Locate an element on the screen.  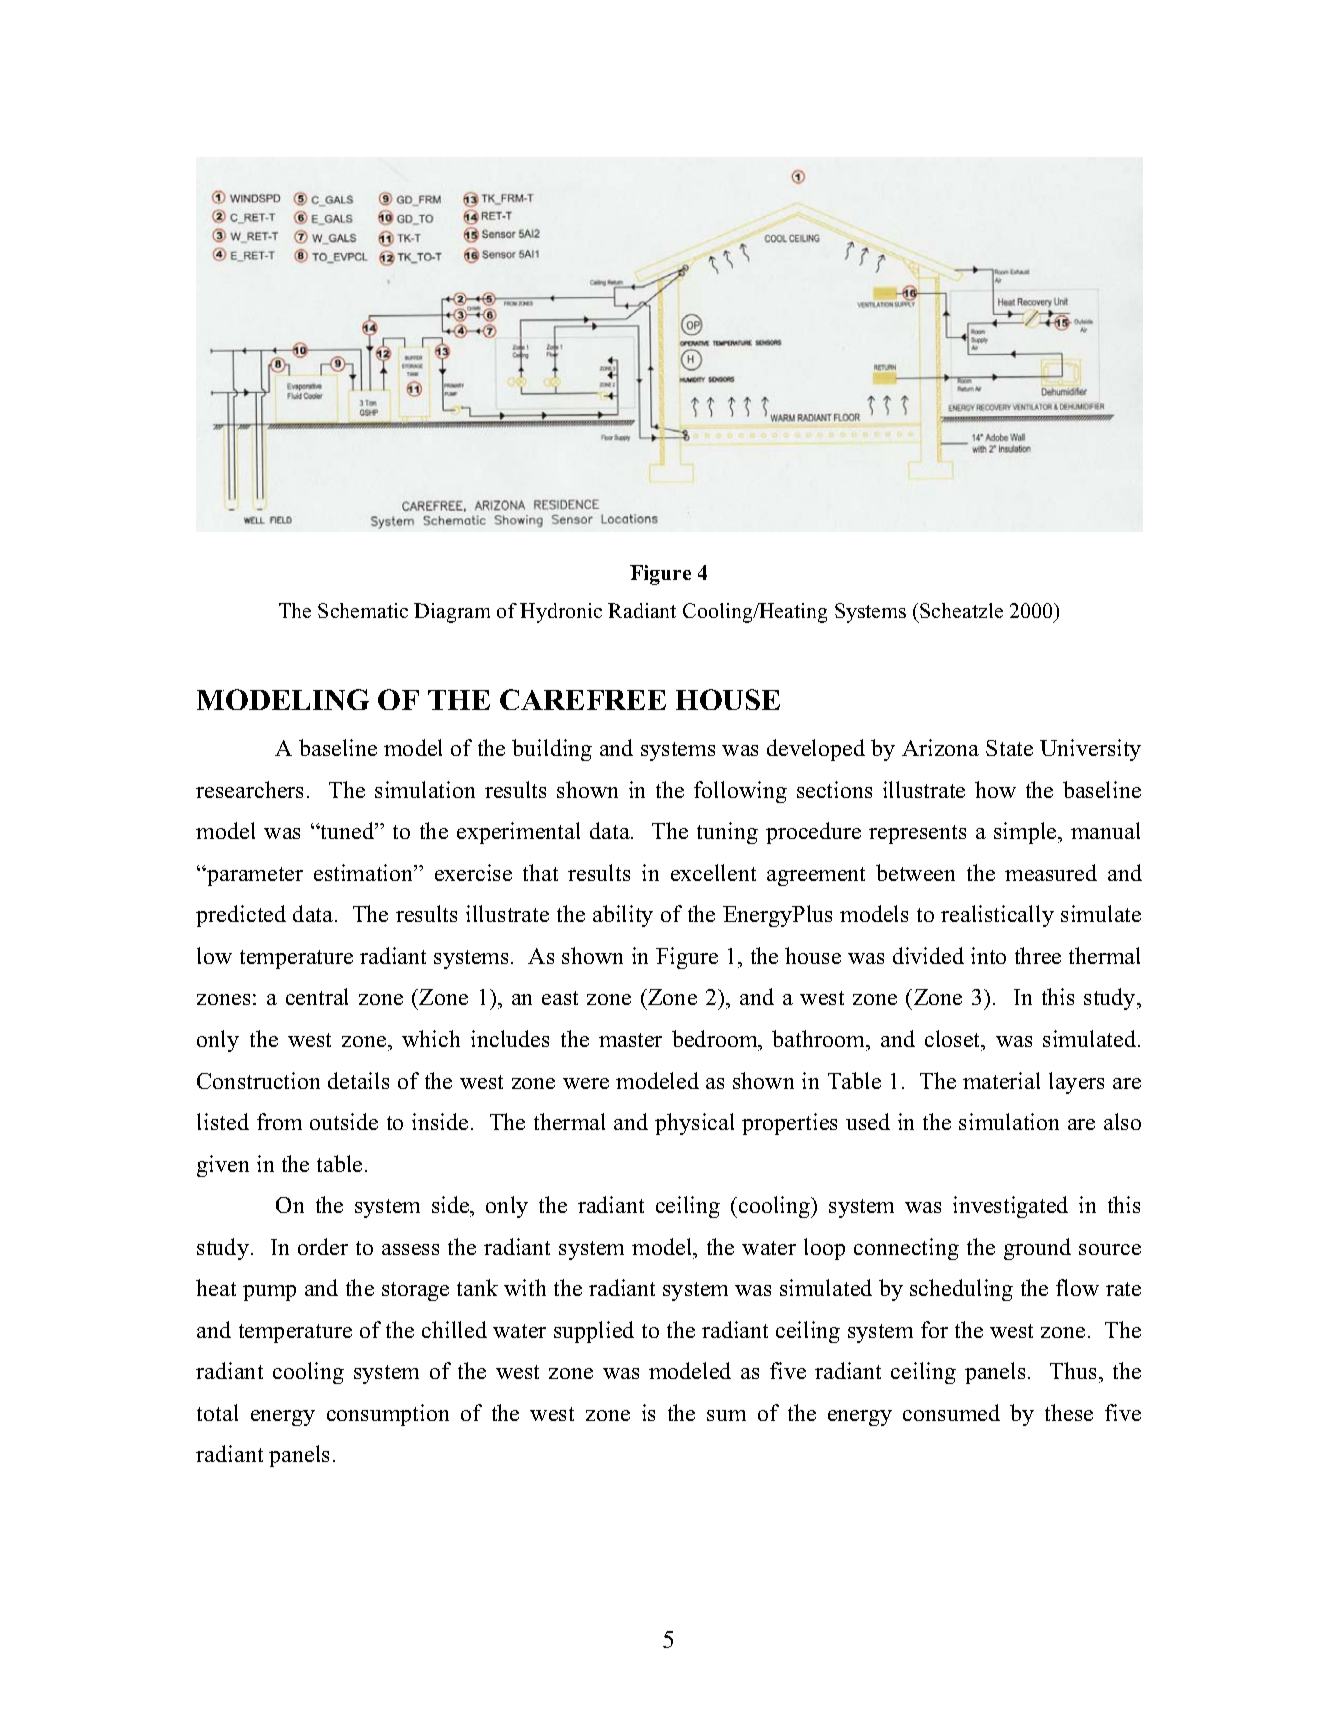
consumption is located at coordinates (388, 1415).
